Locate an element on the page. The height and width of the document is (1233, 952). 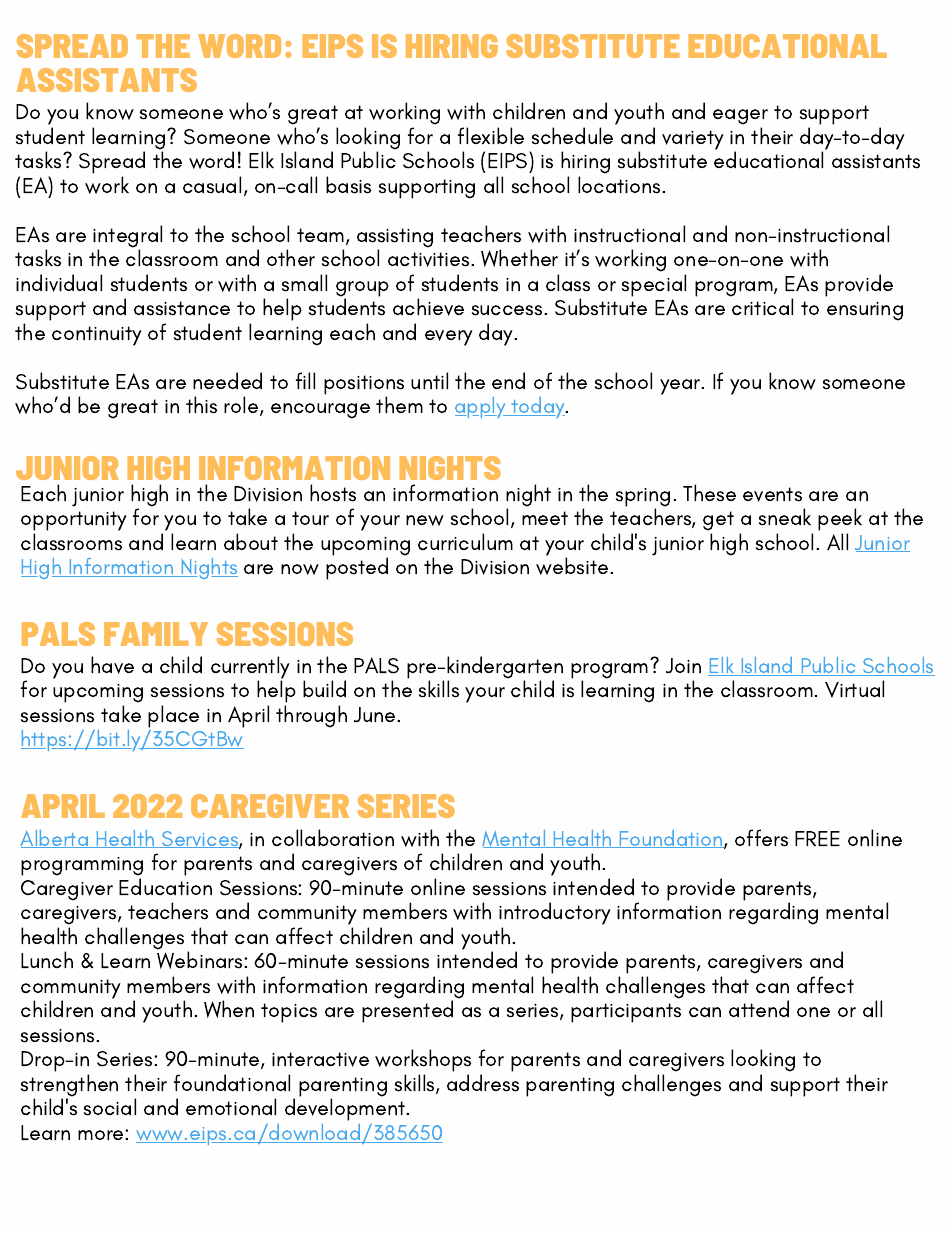
attend is located at coordinates (759, 1008).
